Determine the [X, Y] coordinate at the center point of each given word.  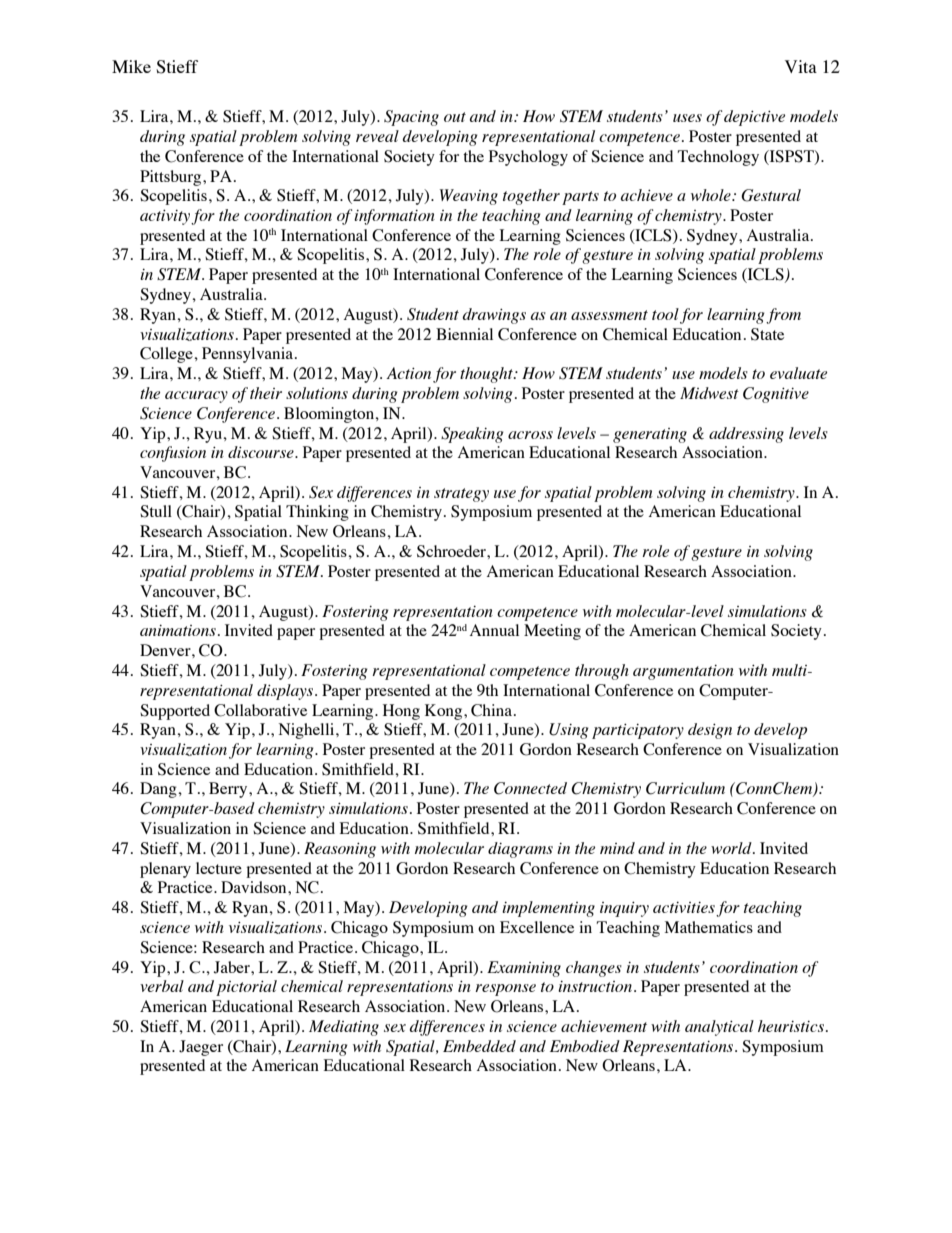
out [455, 117]
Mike [131, 66]
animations [178, 630]
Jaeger [201, 1048]
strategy [461, 495]
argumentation [683, 672]
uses [687, 118]
